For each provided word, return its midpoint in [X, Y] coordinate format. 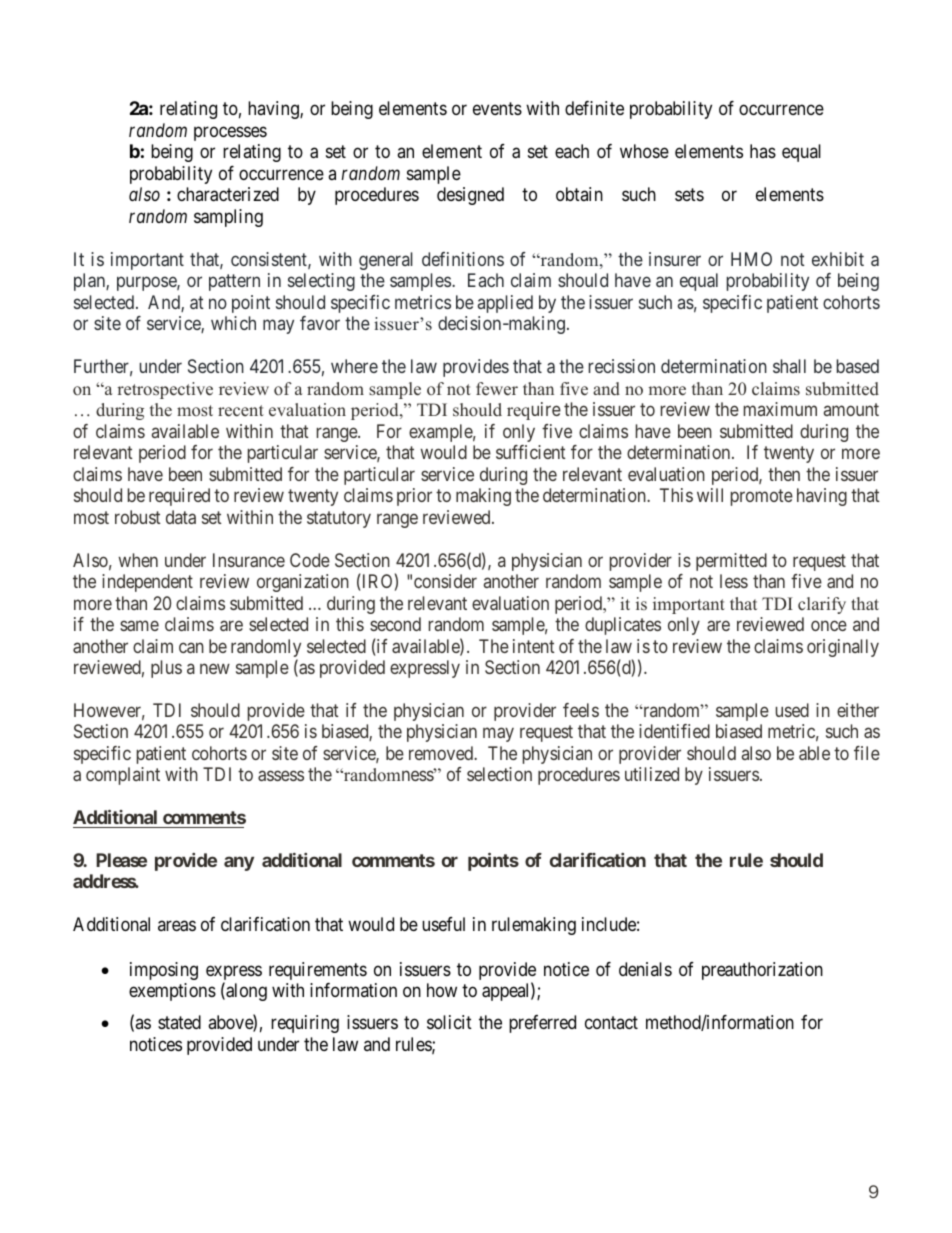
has [763, 151]
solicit [449, 1022]
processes [230, 133]
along [245, 992]
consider [445, 581]
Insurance [249, 560]
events [497, 109]
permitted [731, 562]
